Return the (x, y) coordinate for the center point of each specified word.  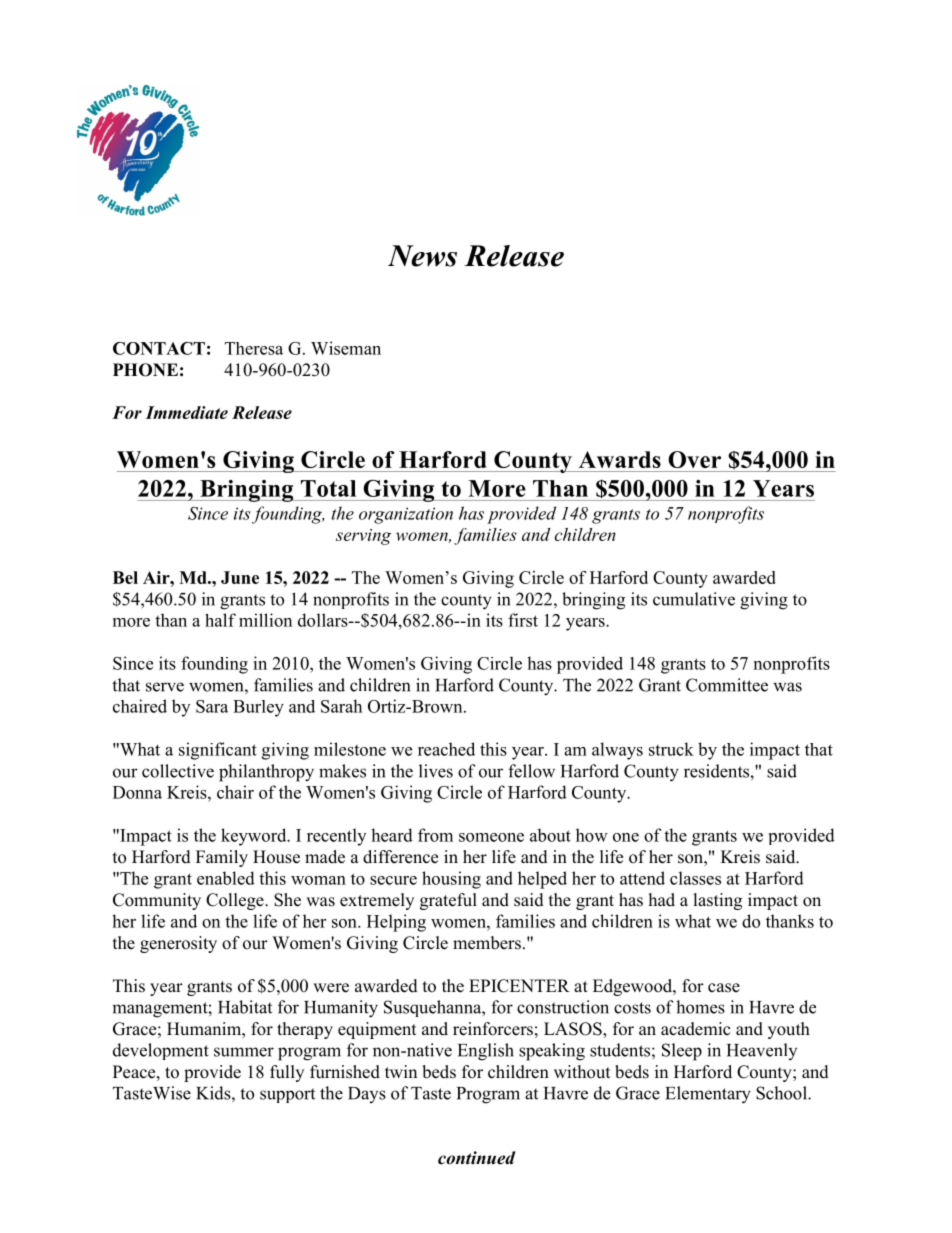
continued (477, 1158)
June (240, 577)
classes (695, 878)
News (422, 256)
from (435, 835)
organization (406, 515)
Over (694, 459)
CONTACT (159, 348)
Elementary (708, 1095)
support (287, 1095)
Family (222, 858)
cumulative (694, 599)
